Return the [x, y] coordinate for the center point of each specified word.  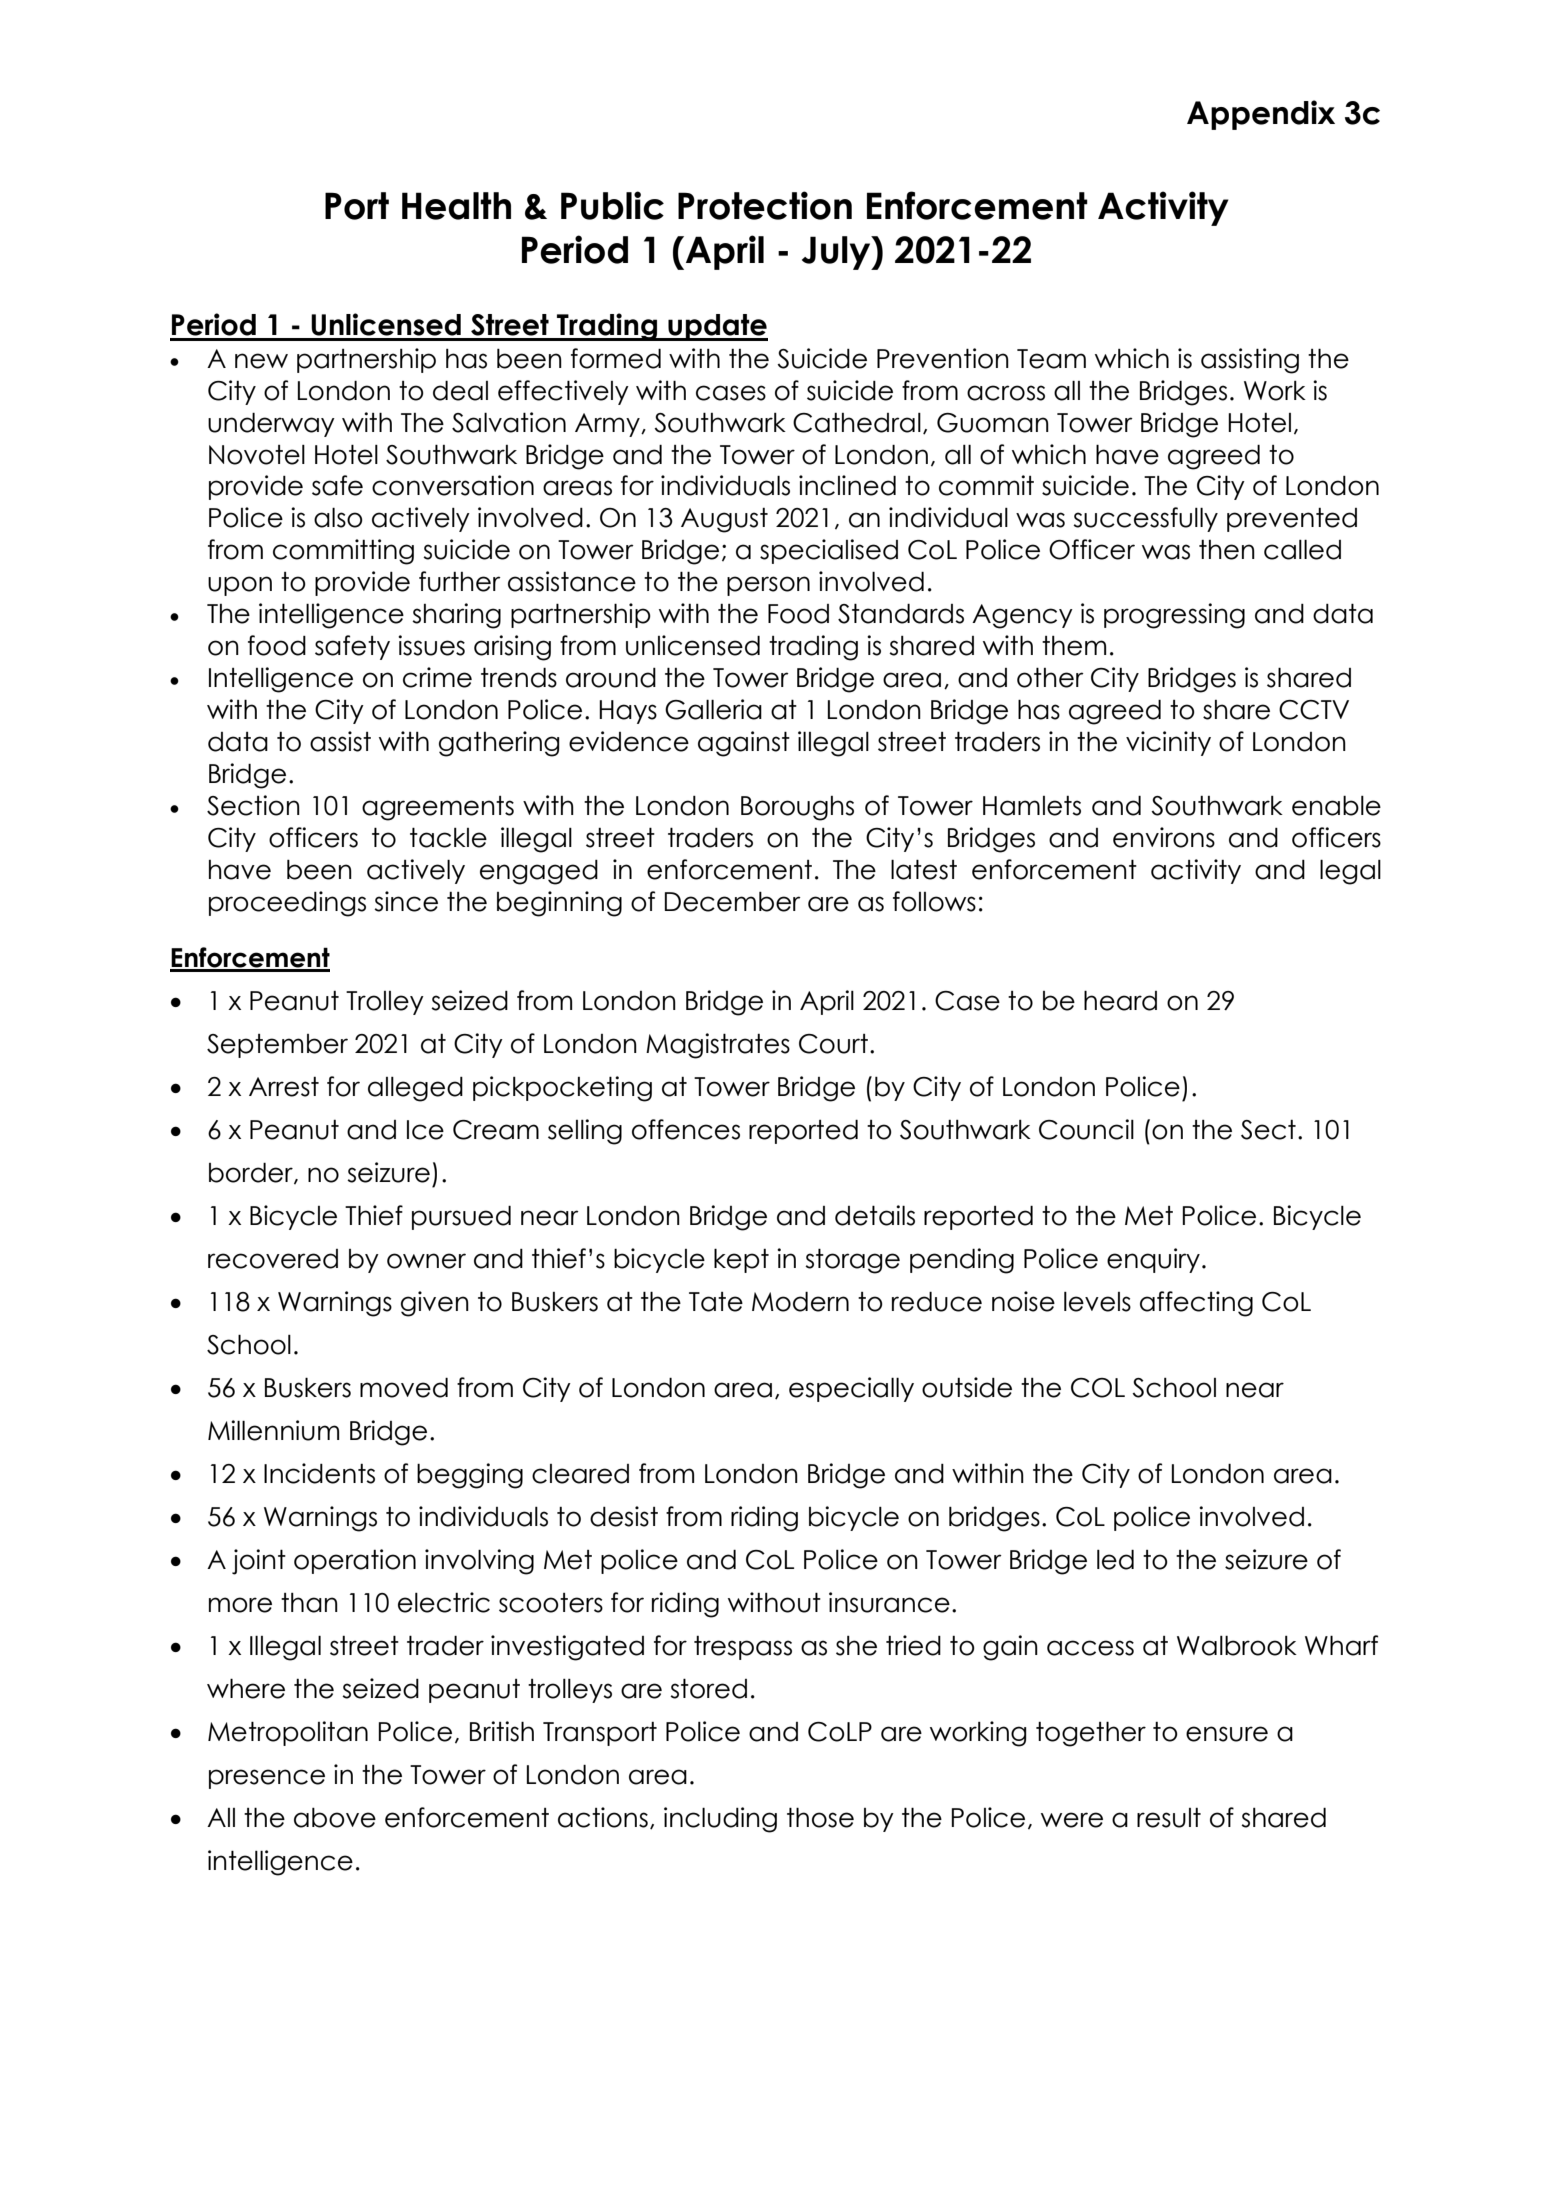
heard [1120, 1000]
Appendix [1261, 115]
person [768, 586]
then [1227, 550]
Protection [765, 205]
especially [851, 1389]
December [733, 902]
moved [404, 1388]
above [335, 1818]
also [338, 517]
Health [456, 206]
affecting [1196, 1304]
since [406, 901]
